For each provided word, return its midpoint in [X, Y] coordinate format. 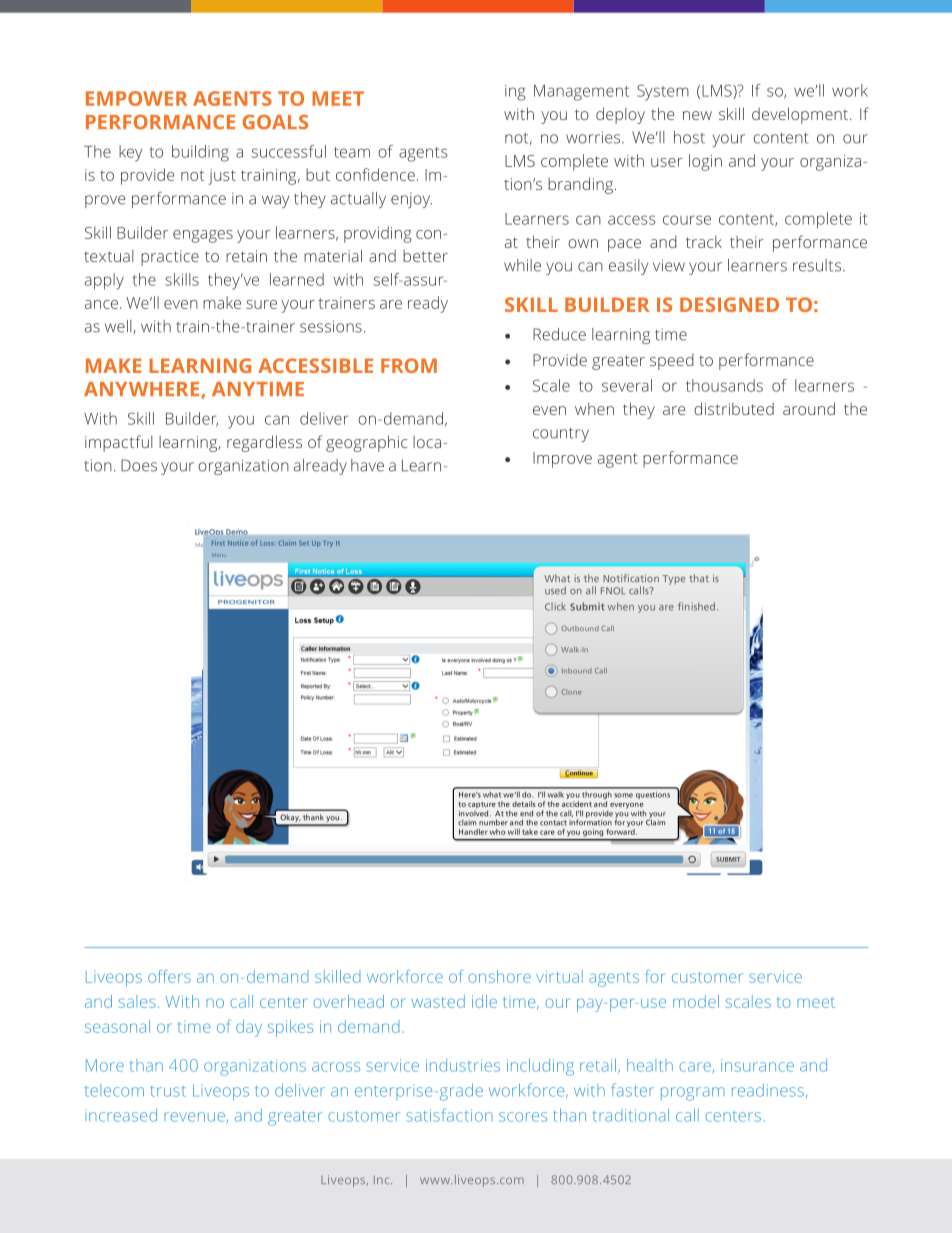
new [697, 115]
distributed [734, 408]
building [200, 153]
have [367, 465]
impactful [118, 443]
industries [463, 1065]
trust [168, 1091]
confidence [375, 174]
